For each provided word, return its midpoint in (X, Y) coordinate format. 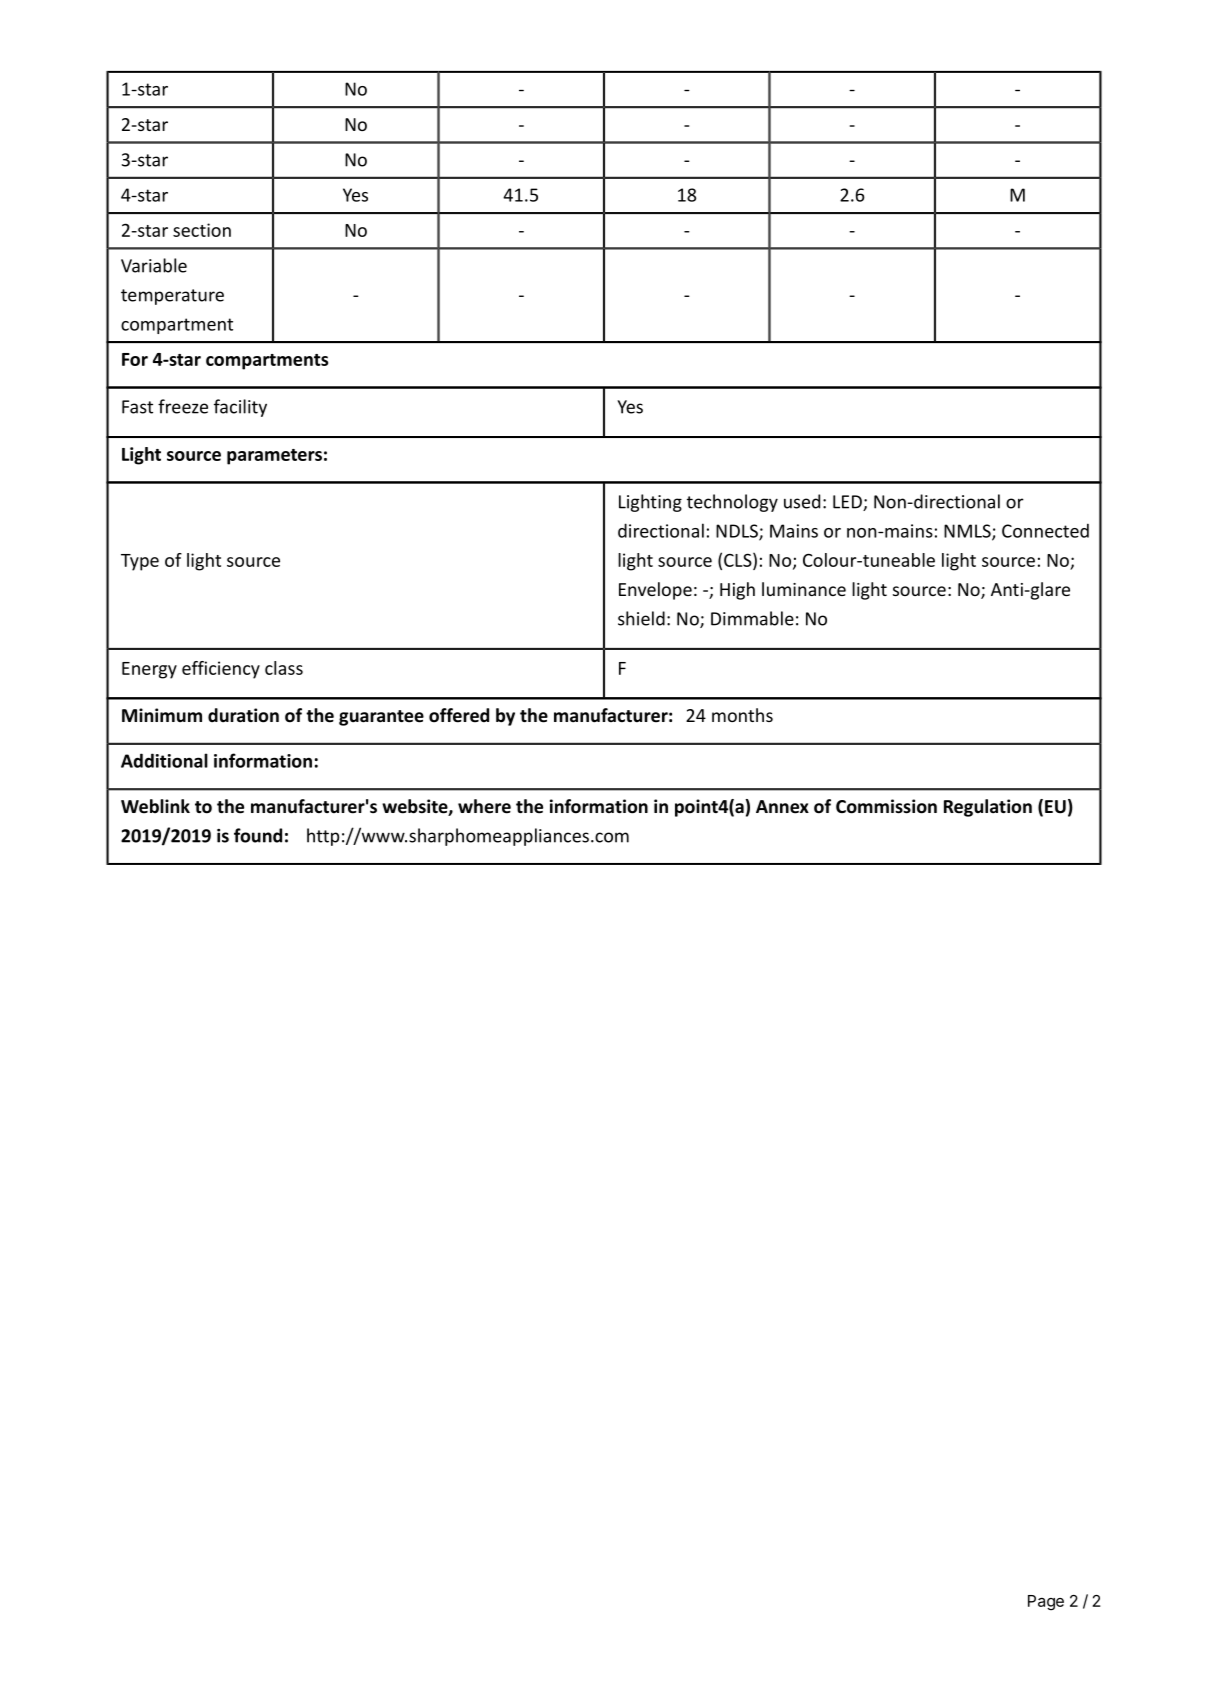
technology (732, 503)
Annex (782, 807)
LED (848, 503)
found (258, 835)
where (484, 806)
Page (1046, 1603)
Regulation (988, 808)
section (202, 230)
